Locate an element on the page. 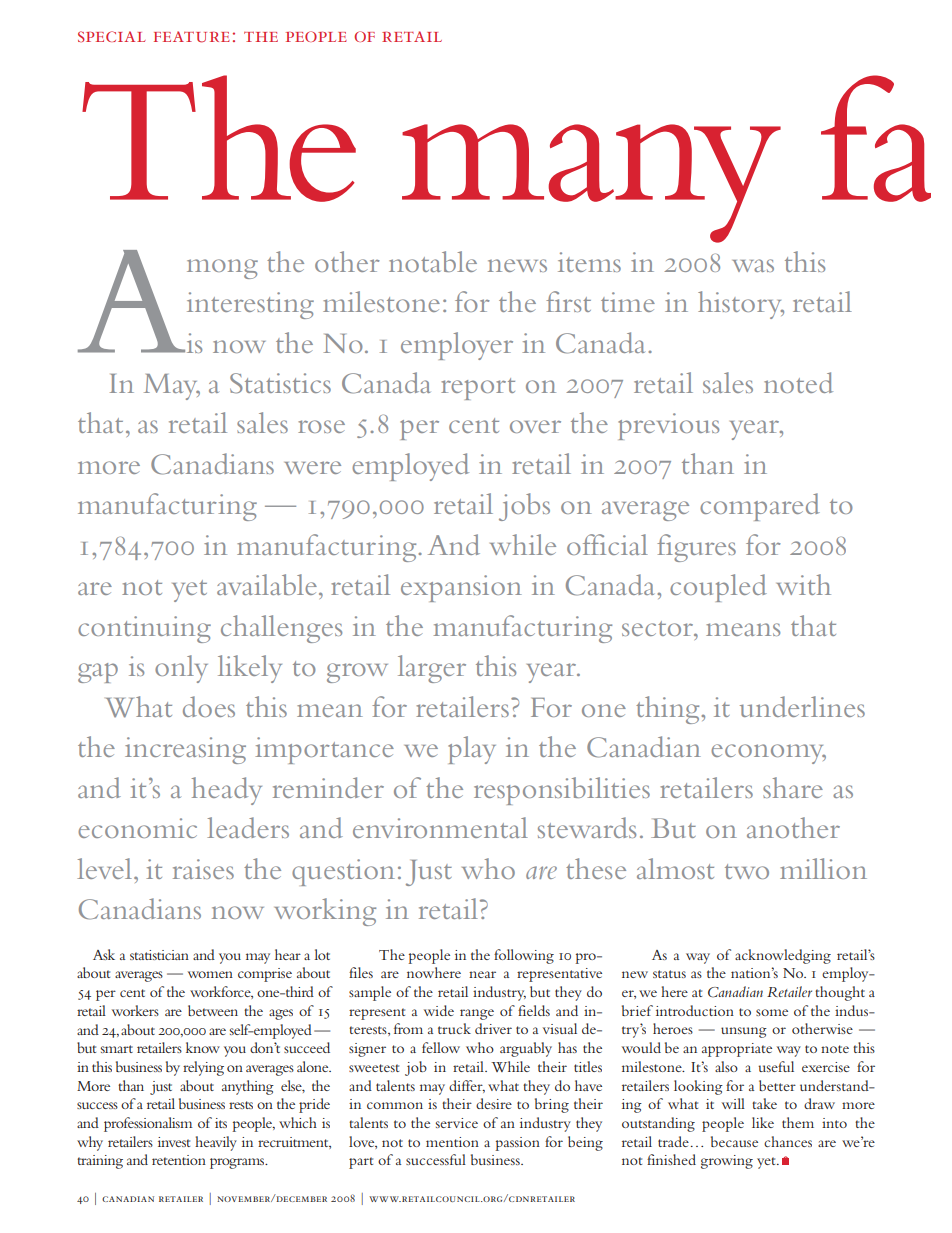 This document has height=1233, width=952. two is located at coordinates (747, 871).
